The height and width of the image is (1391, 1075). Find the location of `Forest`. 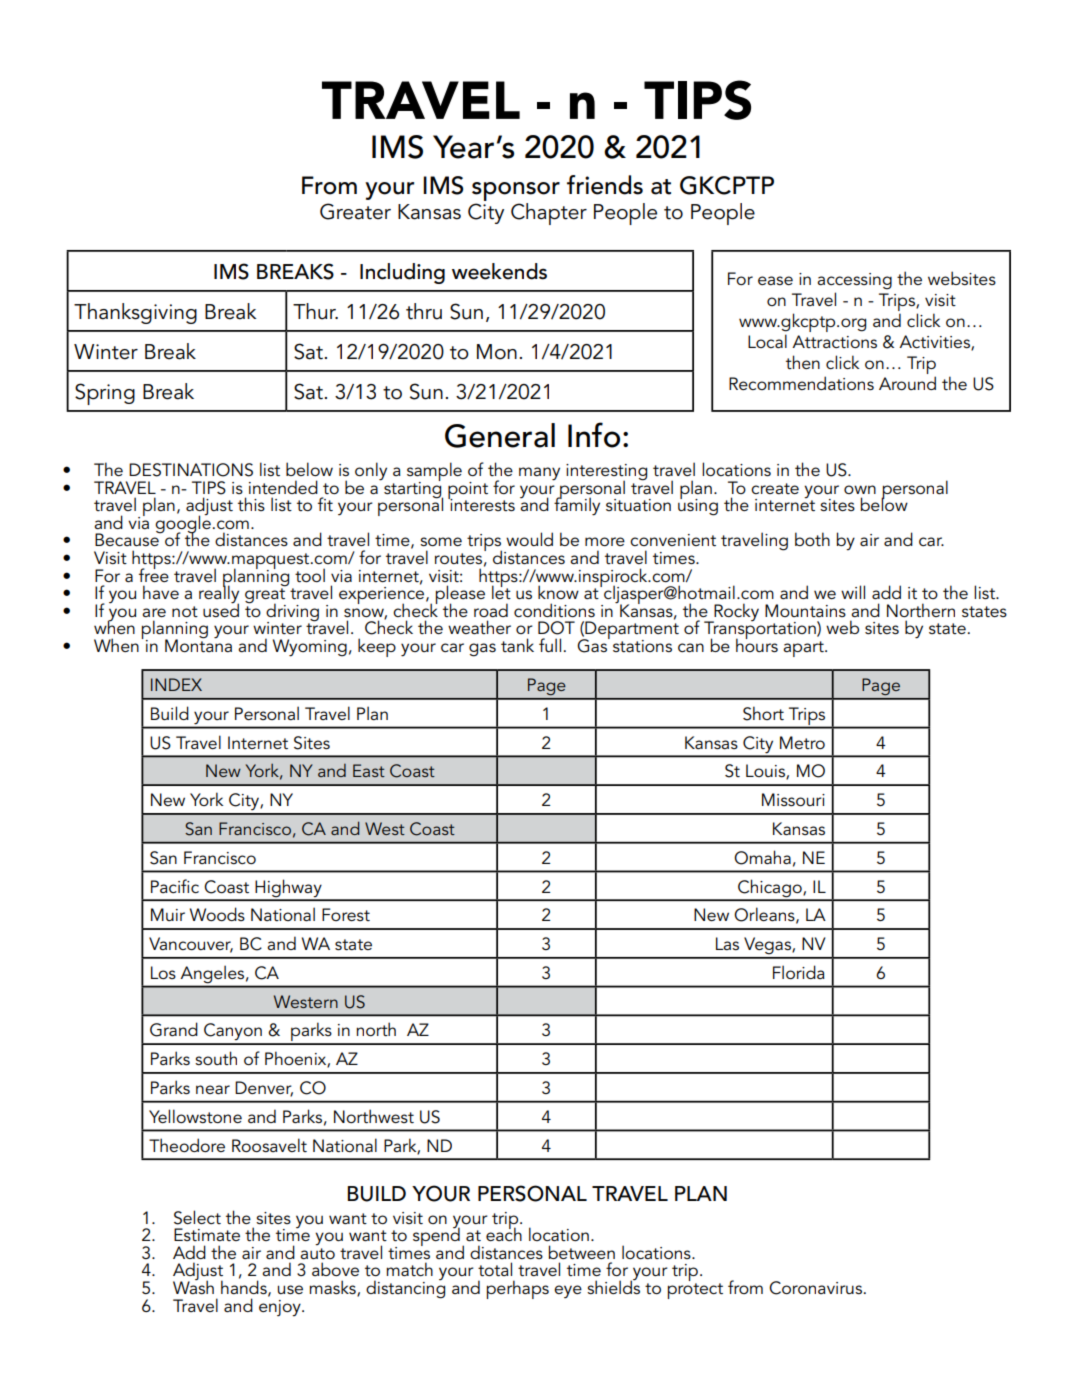

Forest is located at coordinates (346, 914).
